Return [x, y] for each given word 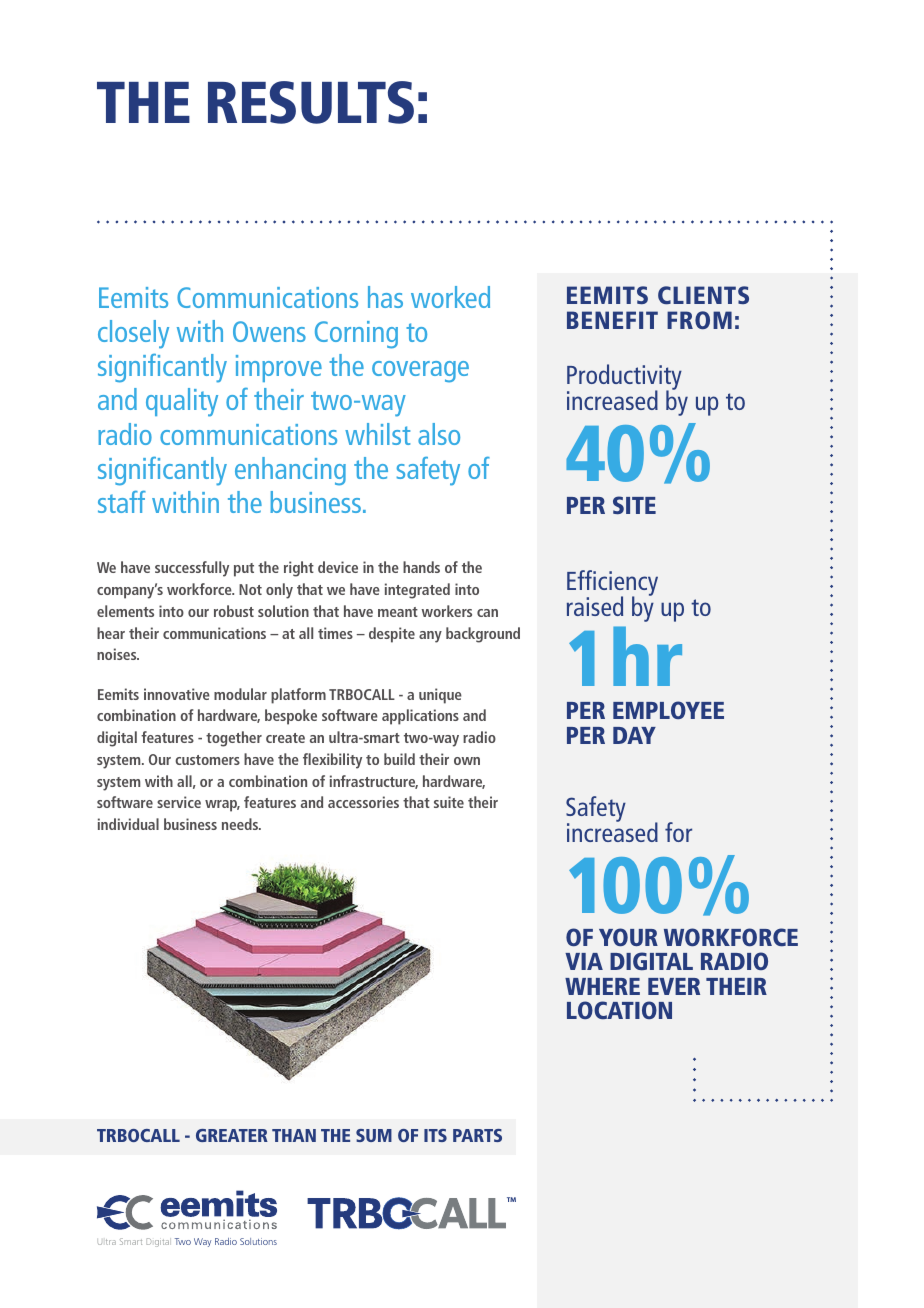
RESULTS [311, 102]
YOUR [628, 937]
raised [595, 606]
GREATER [232, 1135]
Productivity [624, 378]
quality [182, 402]
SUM [374, 1135]
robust [234, 611]
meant [398, 612]
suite [449, 802]
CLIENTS [703, 295]
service [179, 802]
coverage [420, 372]
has [385, 297]
